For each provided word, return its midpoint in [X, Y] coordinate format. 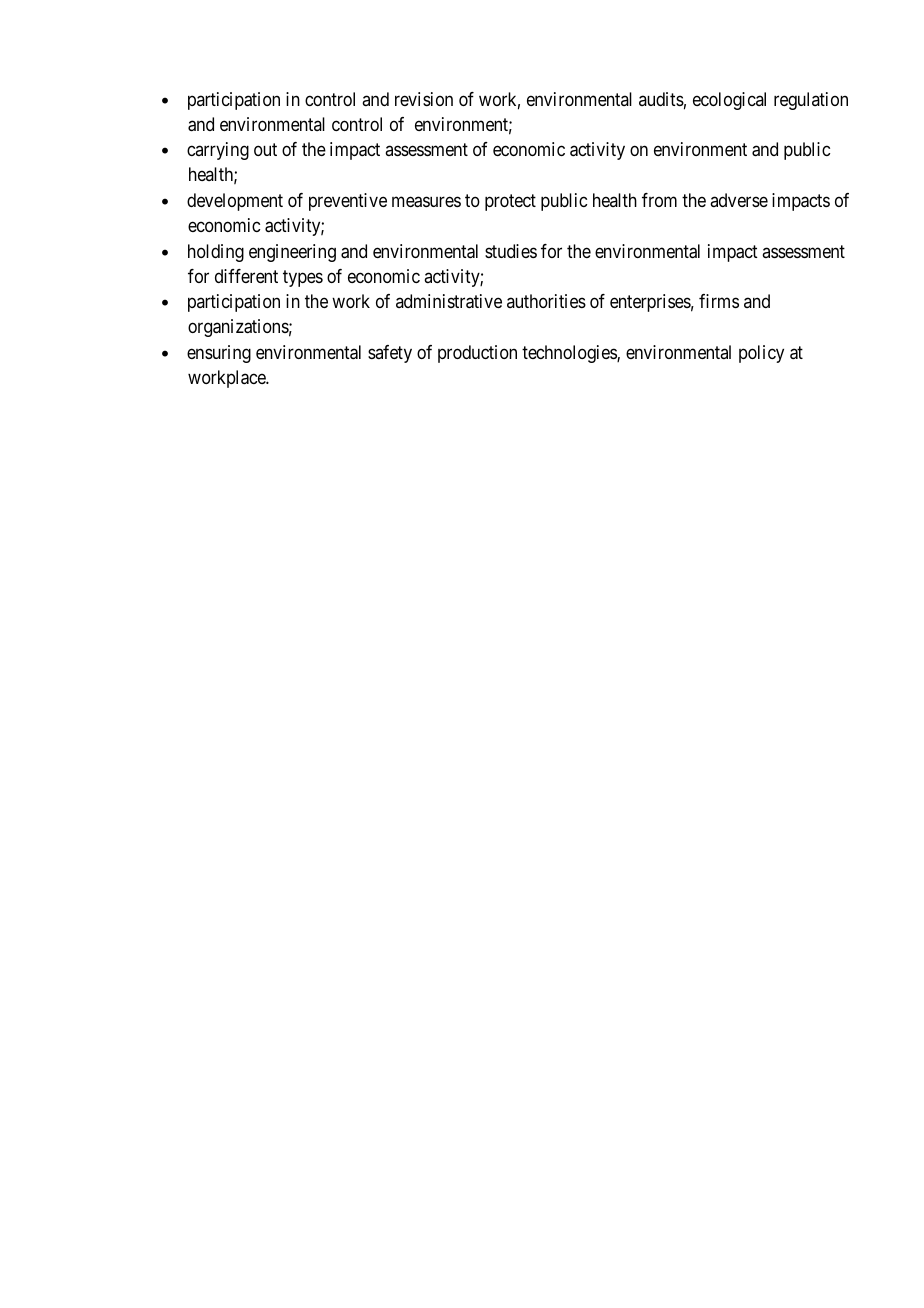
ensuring [219, 354]
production [477, 354]
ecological [729, 101]
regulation [811, 101]
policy [761, 354]
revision [424, 99]
